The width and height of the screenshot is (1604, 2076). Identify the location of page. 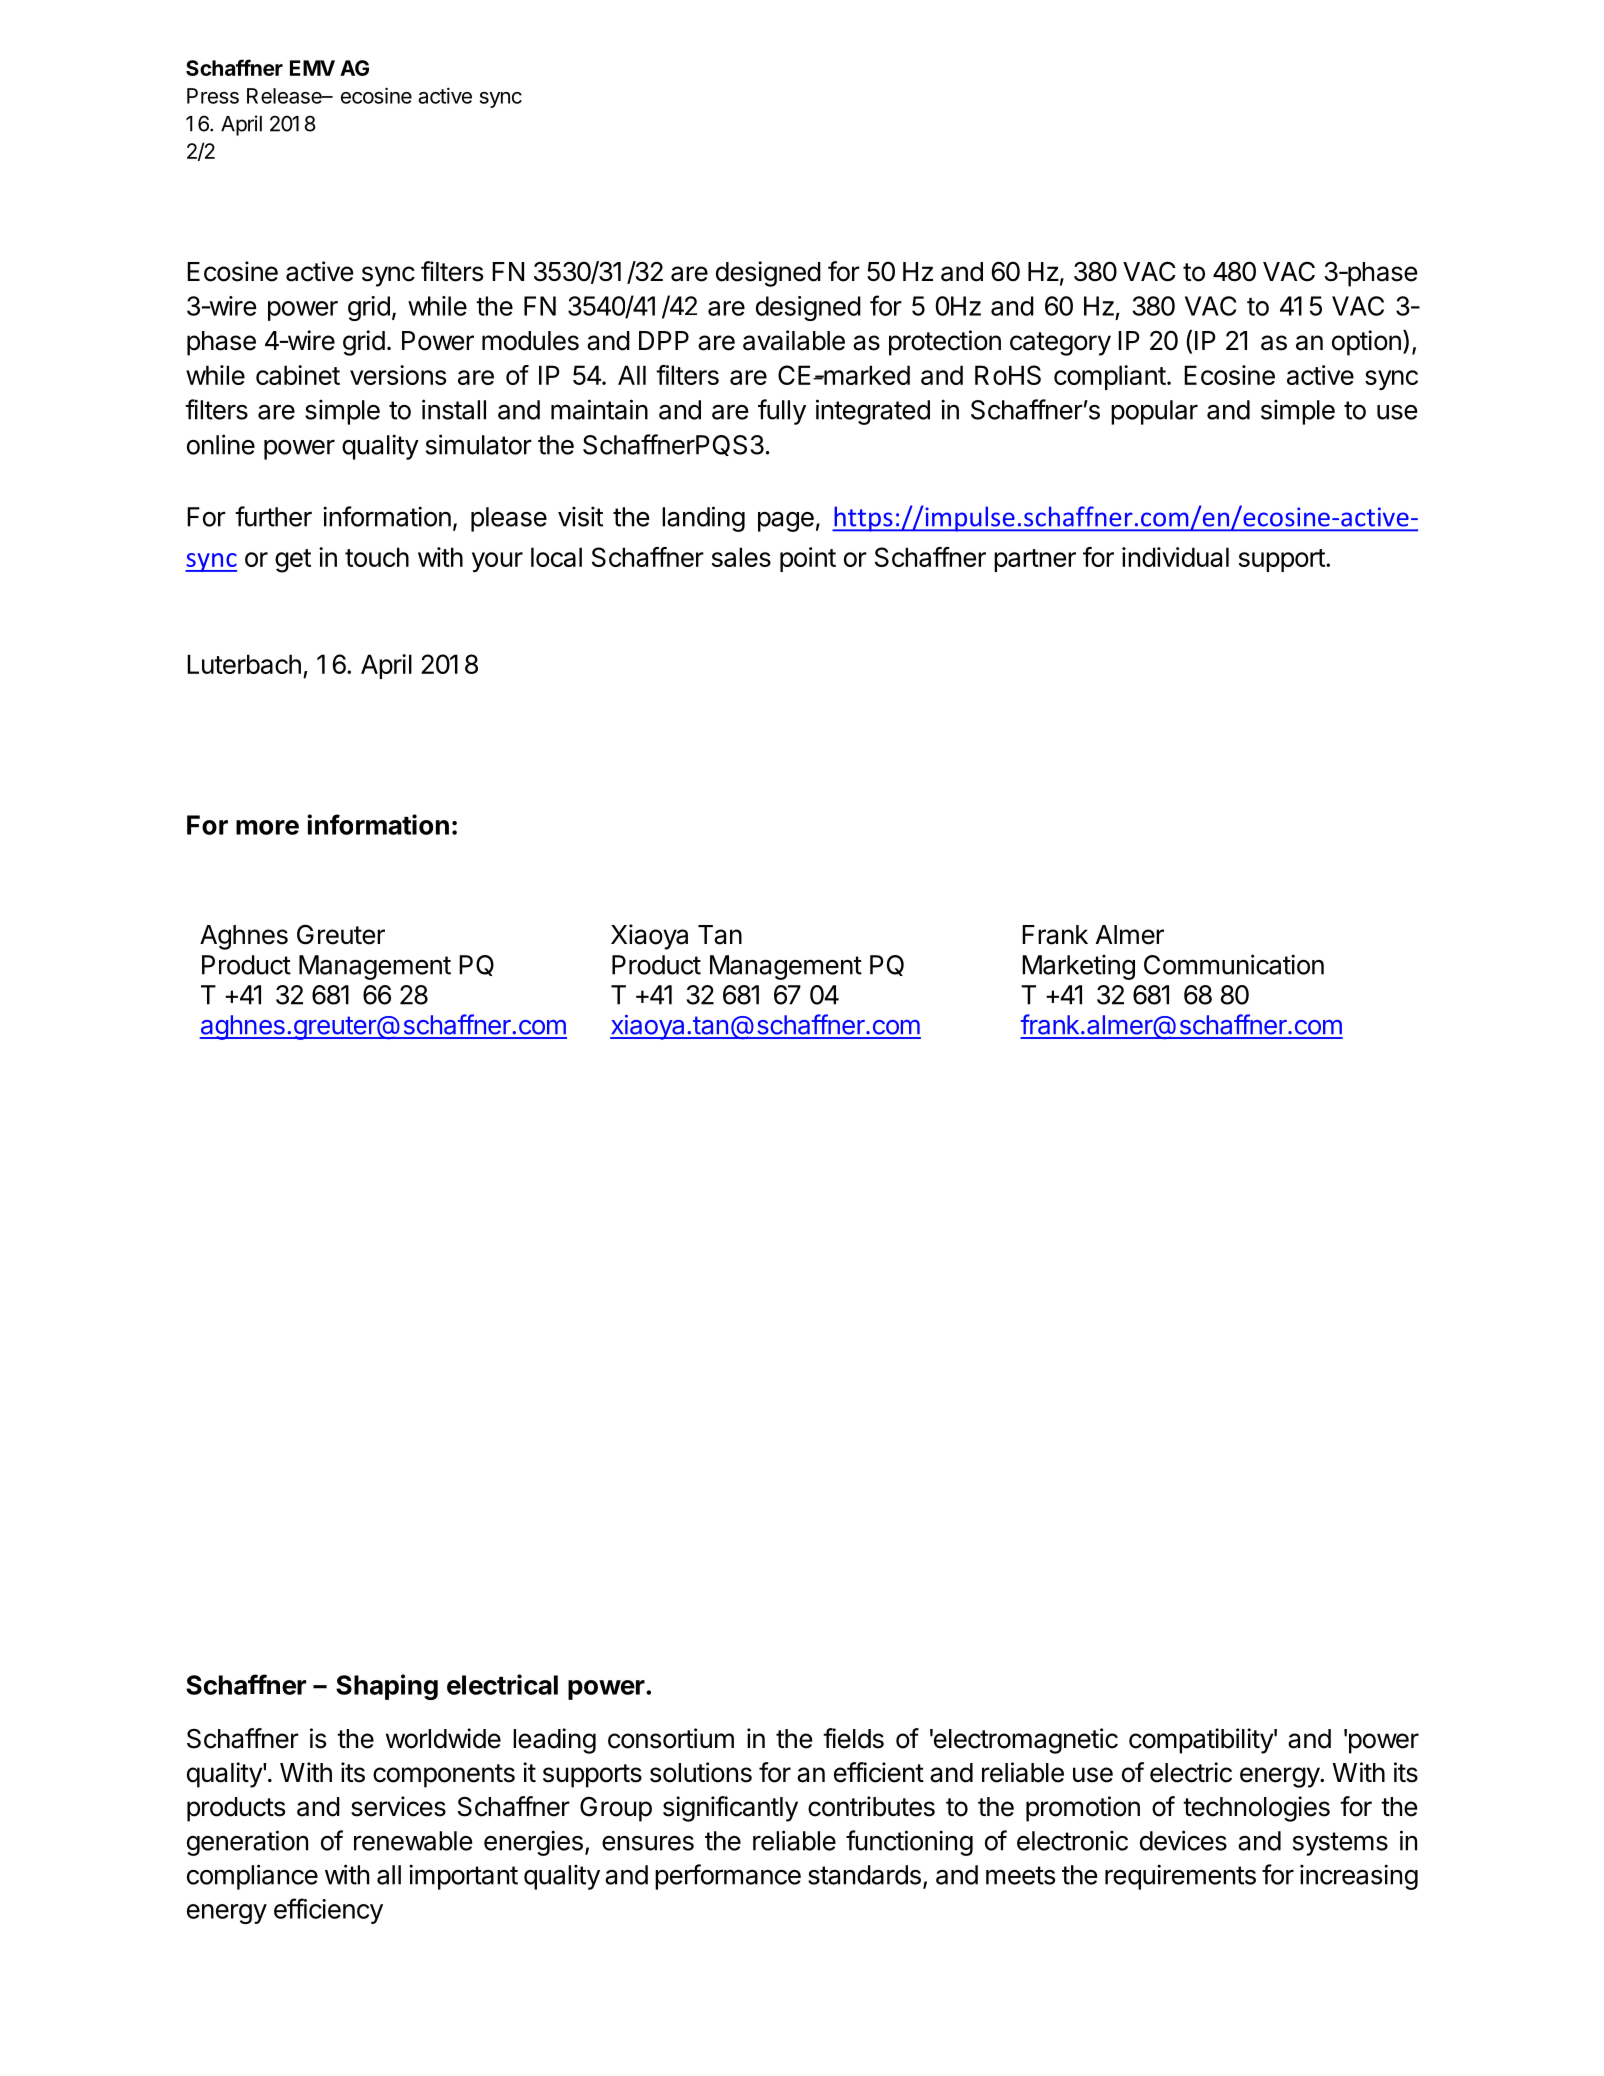
(786, 522).
